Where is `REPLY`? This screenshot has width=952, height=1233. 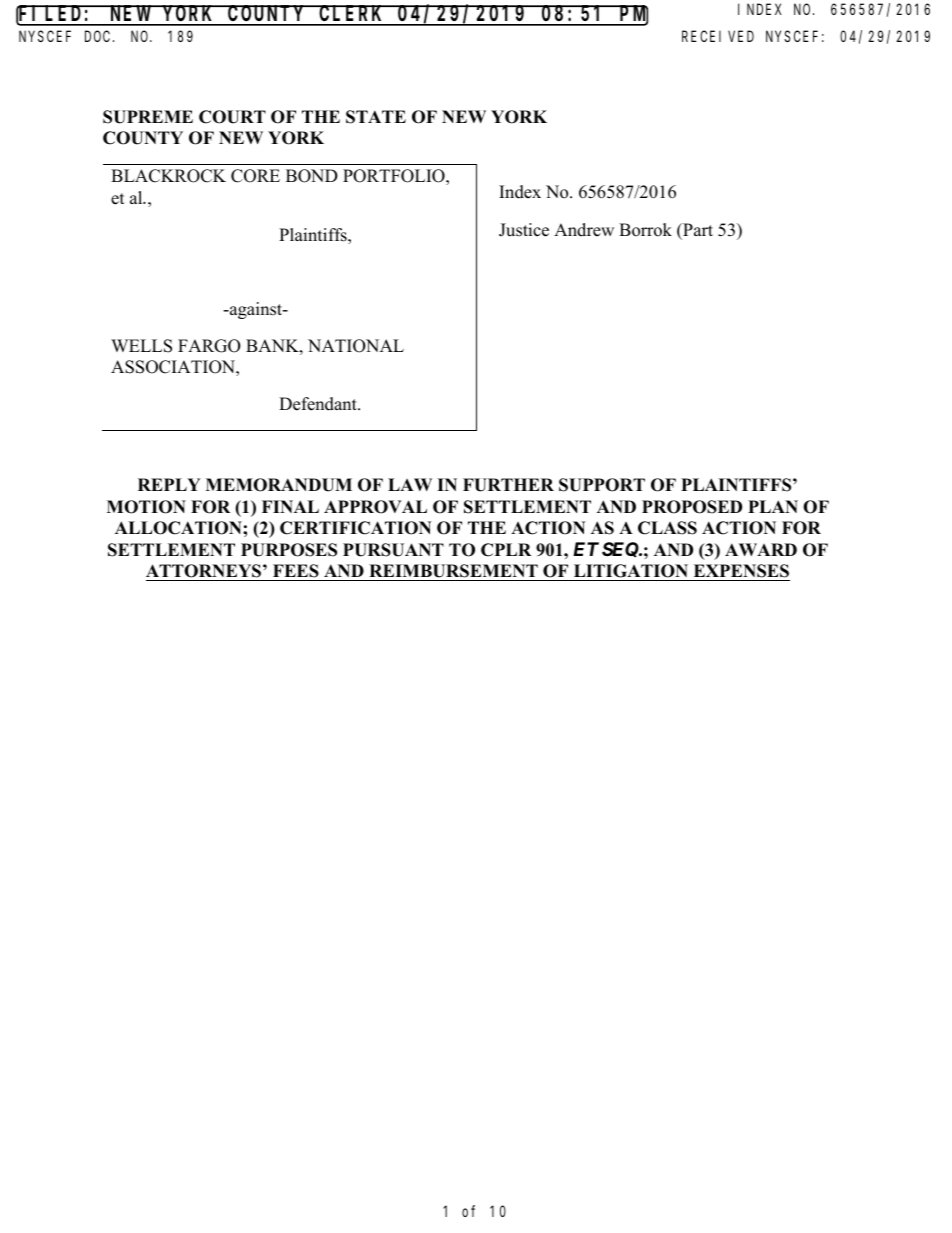 REPLY is located at coordinates (169, 484).
